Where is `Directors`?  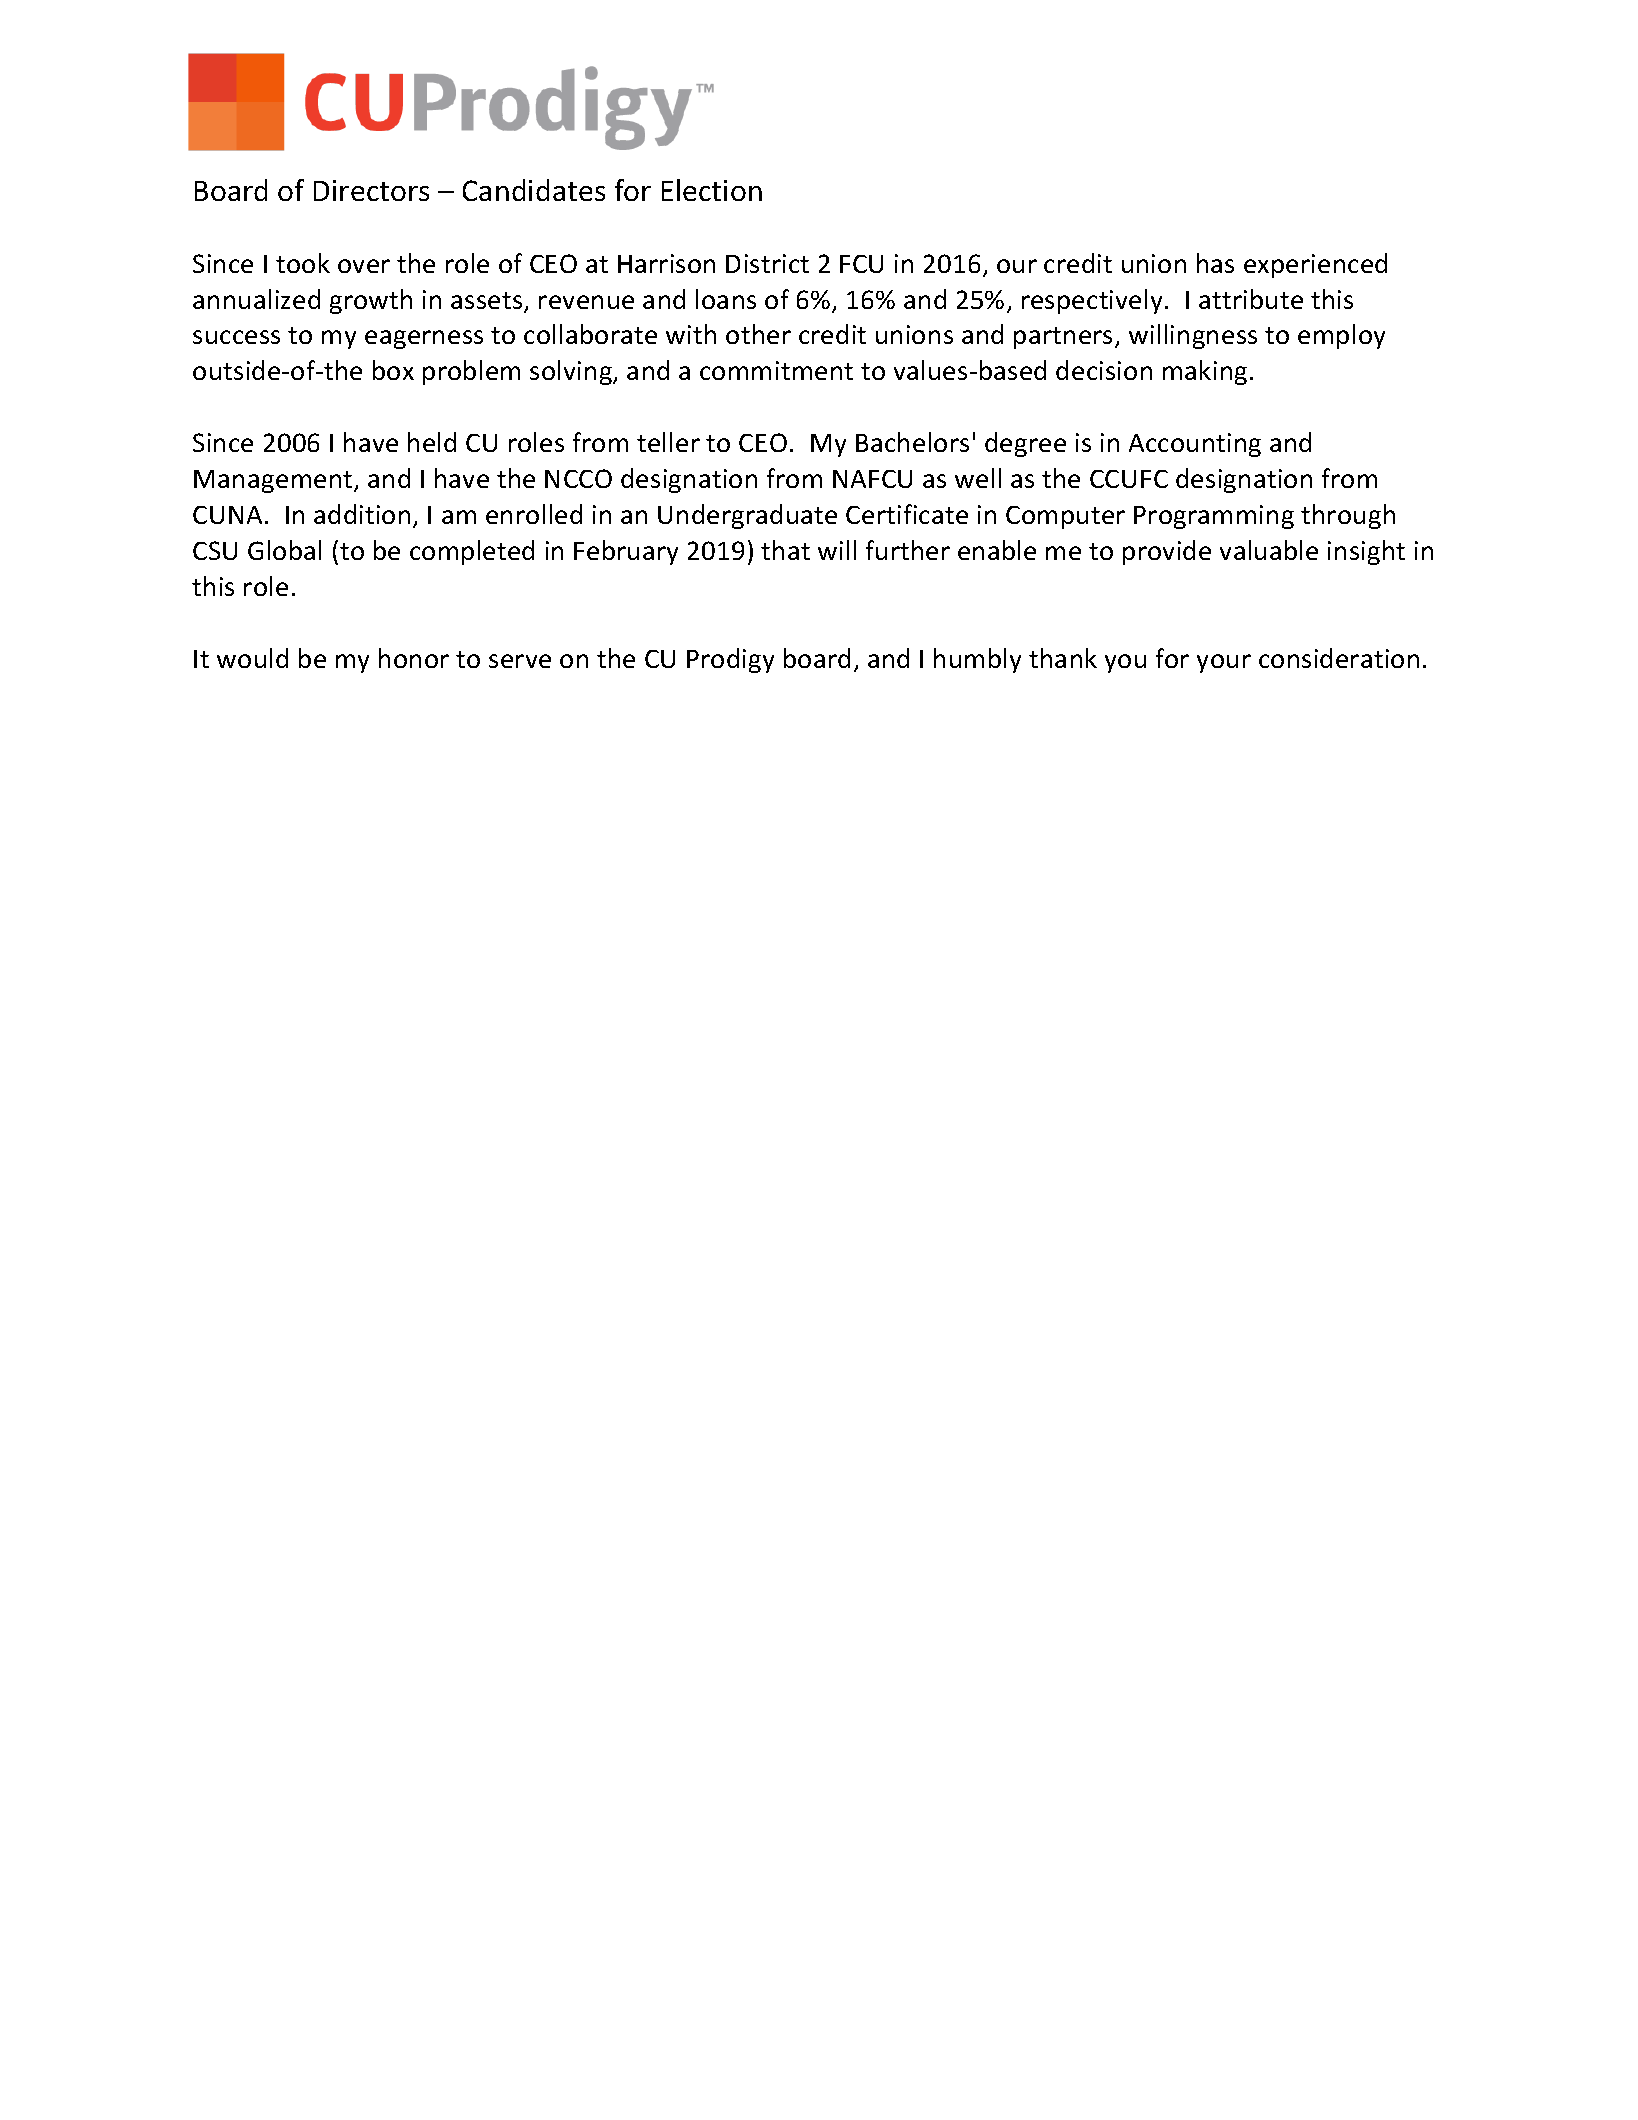 Directors is located at coordinates (371, 190).
